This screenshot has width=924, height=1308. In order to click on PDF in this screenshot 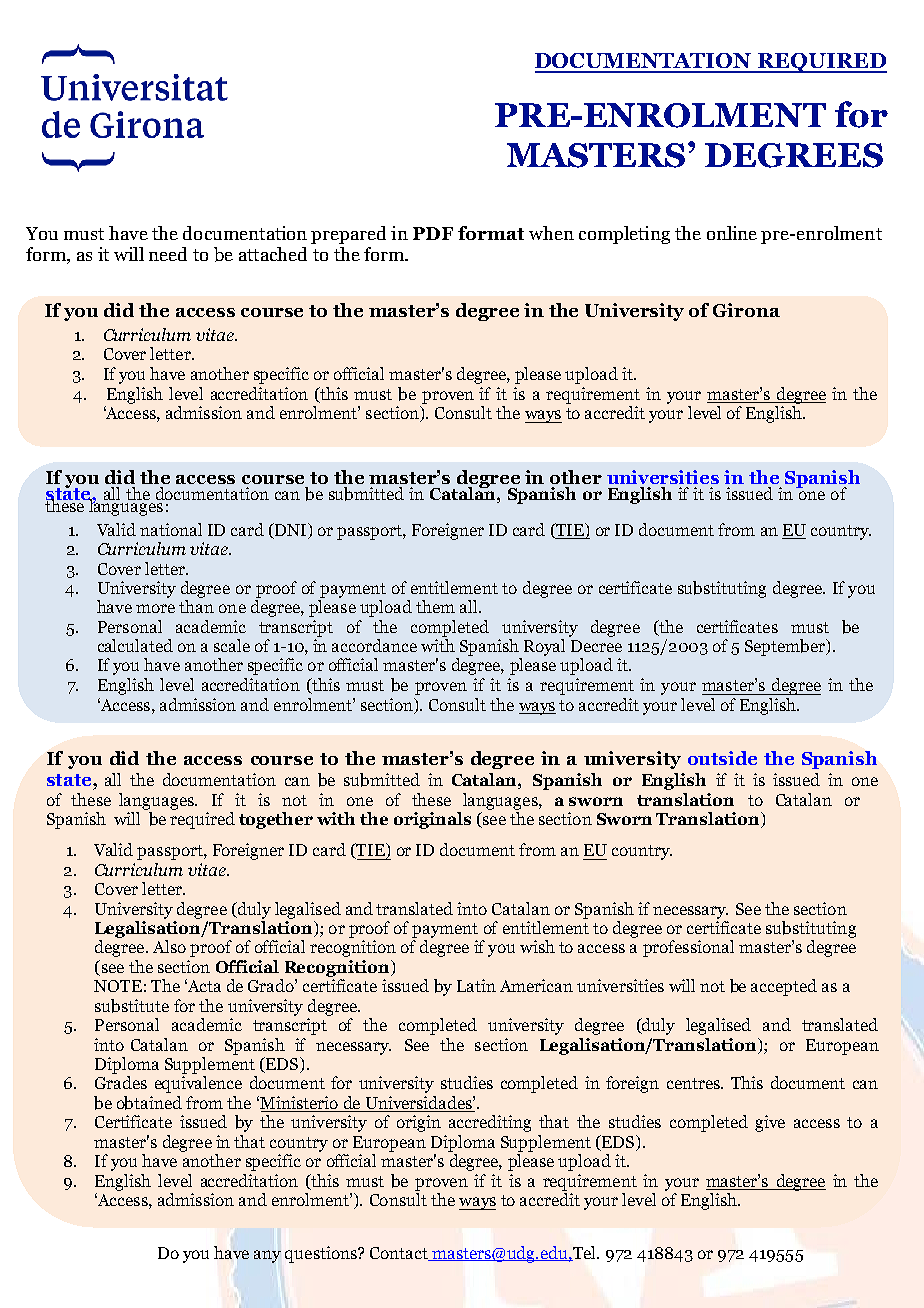, I will do `click(433, 233)`.
